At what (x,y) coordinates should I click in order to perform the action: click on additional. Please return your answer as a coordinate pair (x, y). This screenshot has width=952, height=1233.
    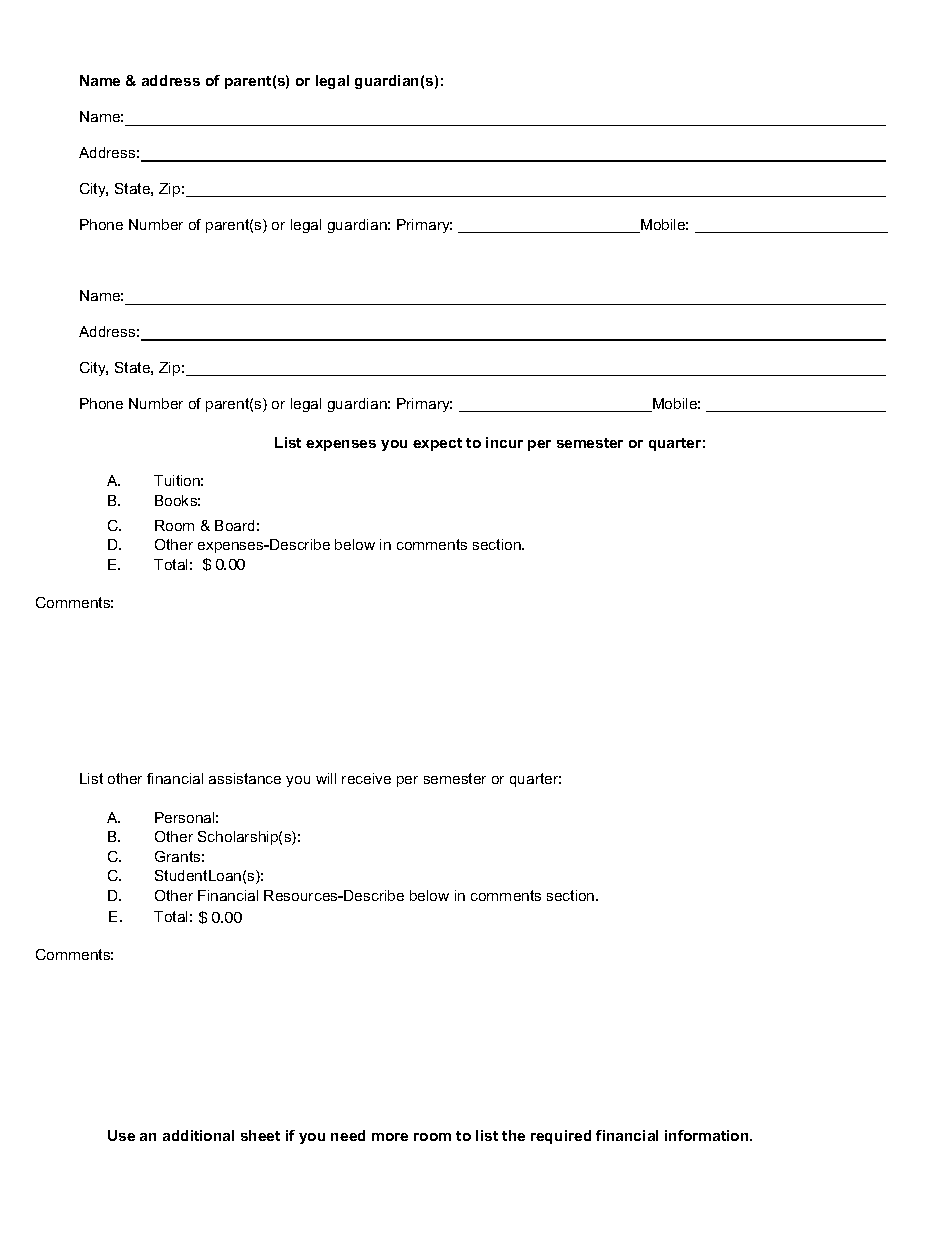
    Looking at the image, I should click on (198, 1135).
